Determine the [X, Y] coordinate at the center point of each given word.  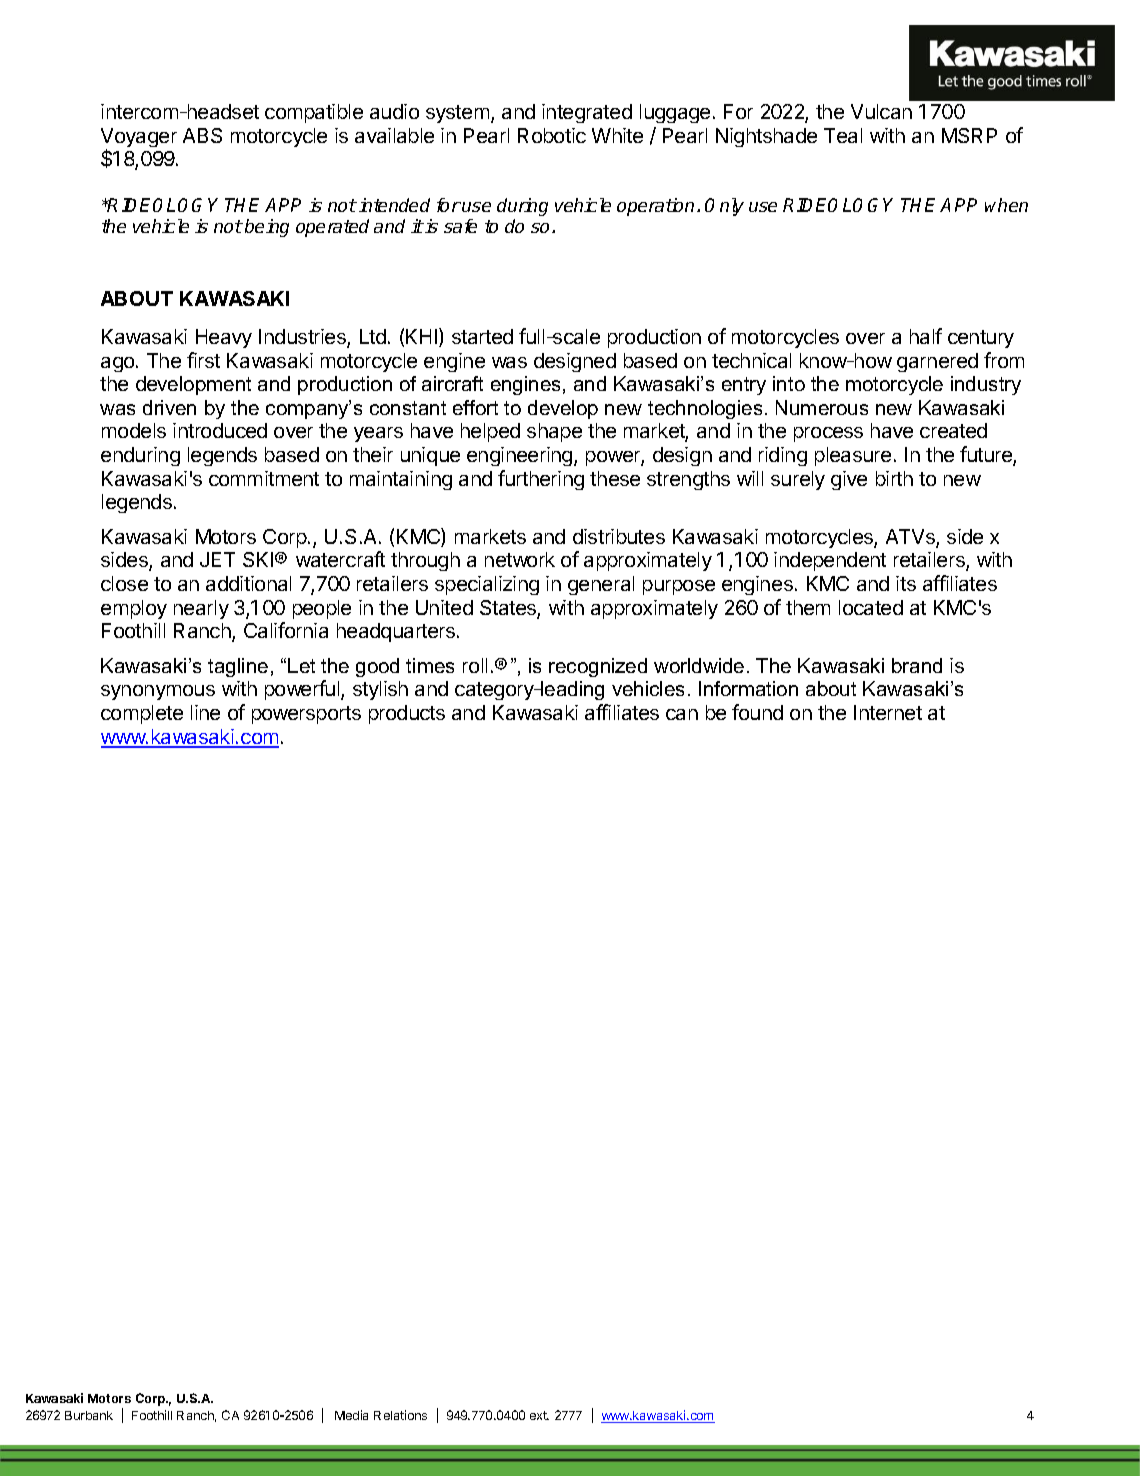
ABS [202, 135]
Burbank [89, 1415]
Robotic [552, 135]
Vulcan [881, 111]
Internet [888, 712]
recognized [598, 667]
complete [142, 714]
